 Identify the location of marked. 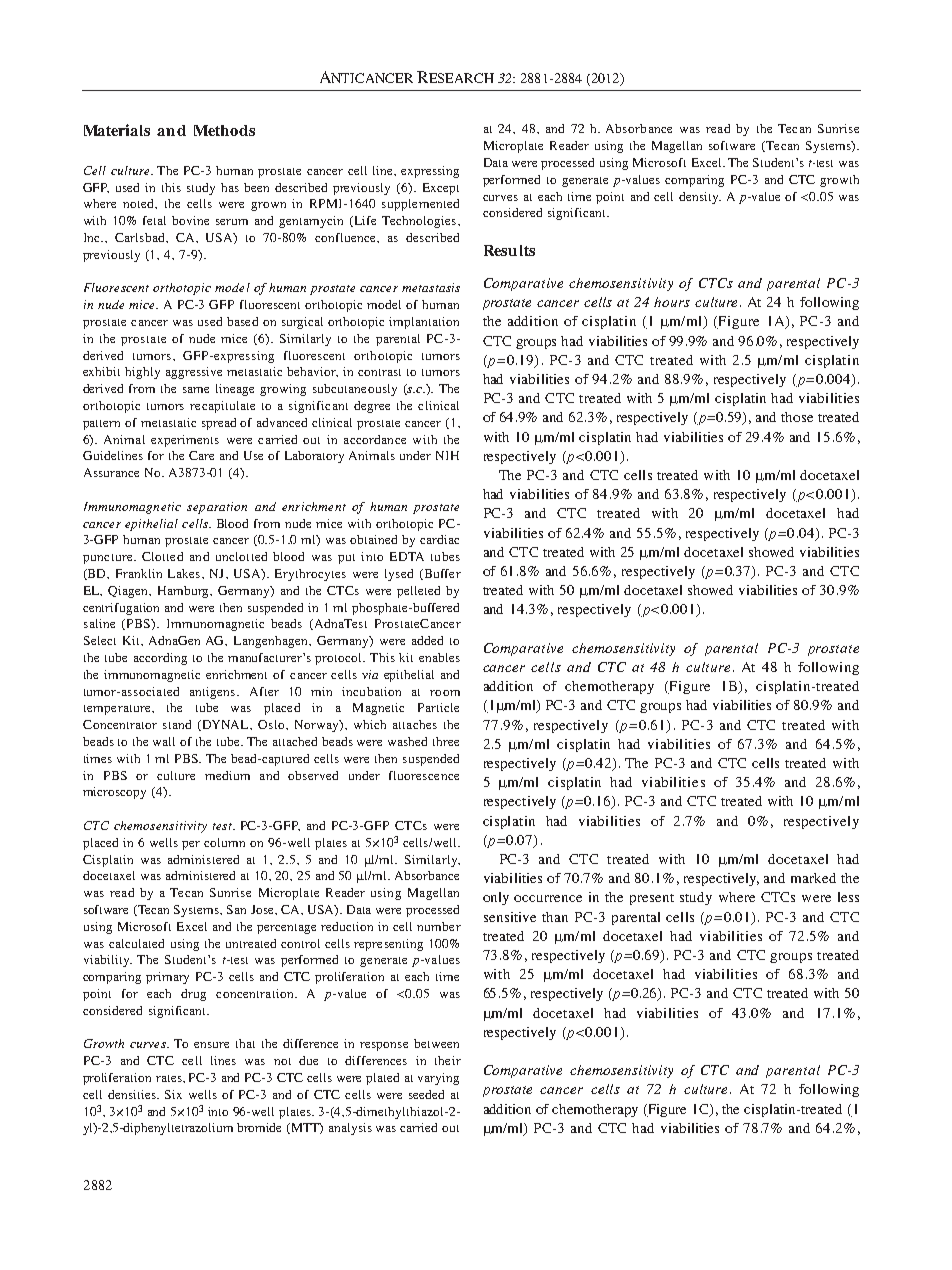
(813, 878).
